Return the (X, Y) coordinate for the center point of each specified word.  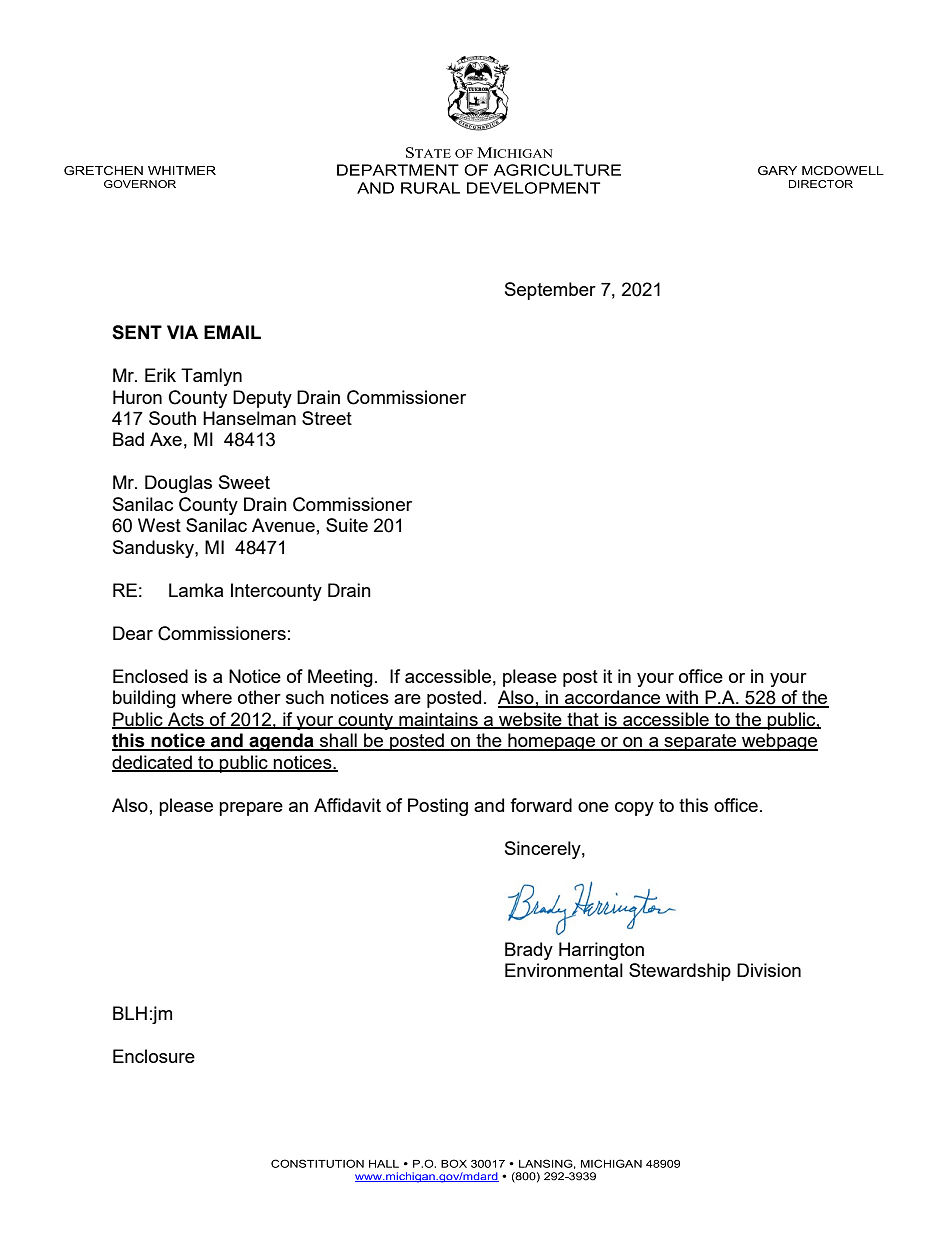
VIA (182, 332)
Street (327, 418)
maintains (438, 720)
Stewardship (680, 972)
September (550, 291)
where (206, 697)
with (682, 698)
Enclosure (154, 1056)
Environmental (564, 970)
